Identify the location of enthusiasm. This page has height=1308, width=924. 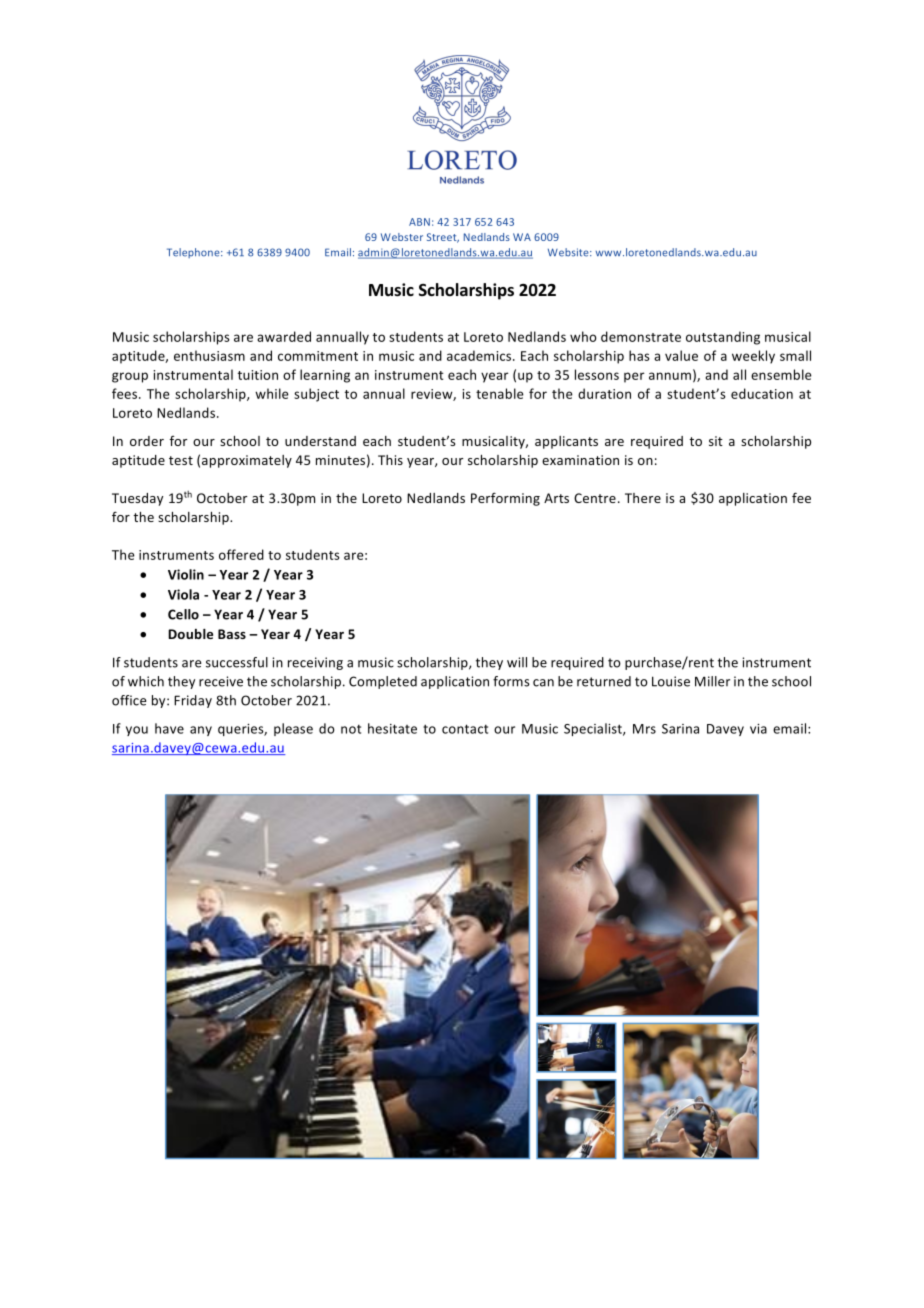
(209, 355).
